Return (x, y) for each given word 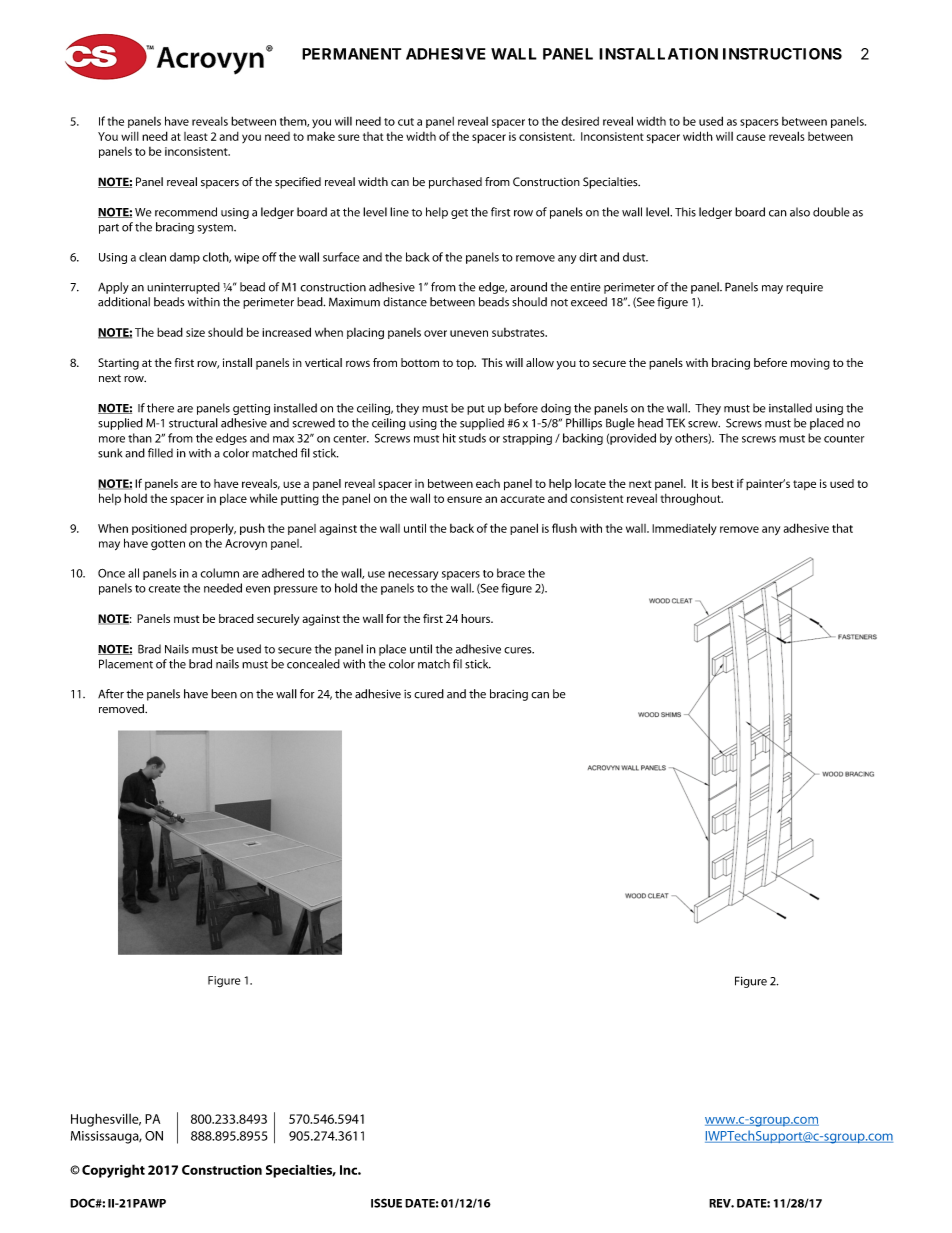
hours (476, 618)
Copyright (113, 1171)
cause (751, 137)
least (196, 136)
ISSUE (386, 1203)
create (164, 589)
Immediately (684, 529)
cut (406, 122)
